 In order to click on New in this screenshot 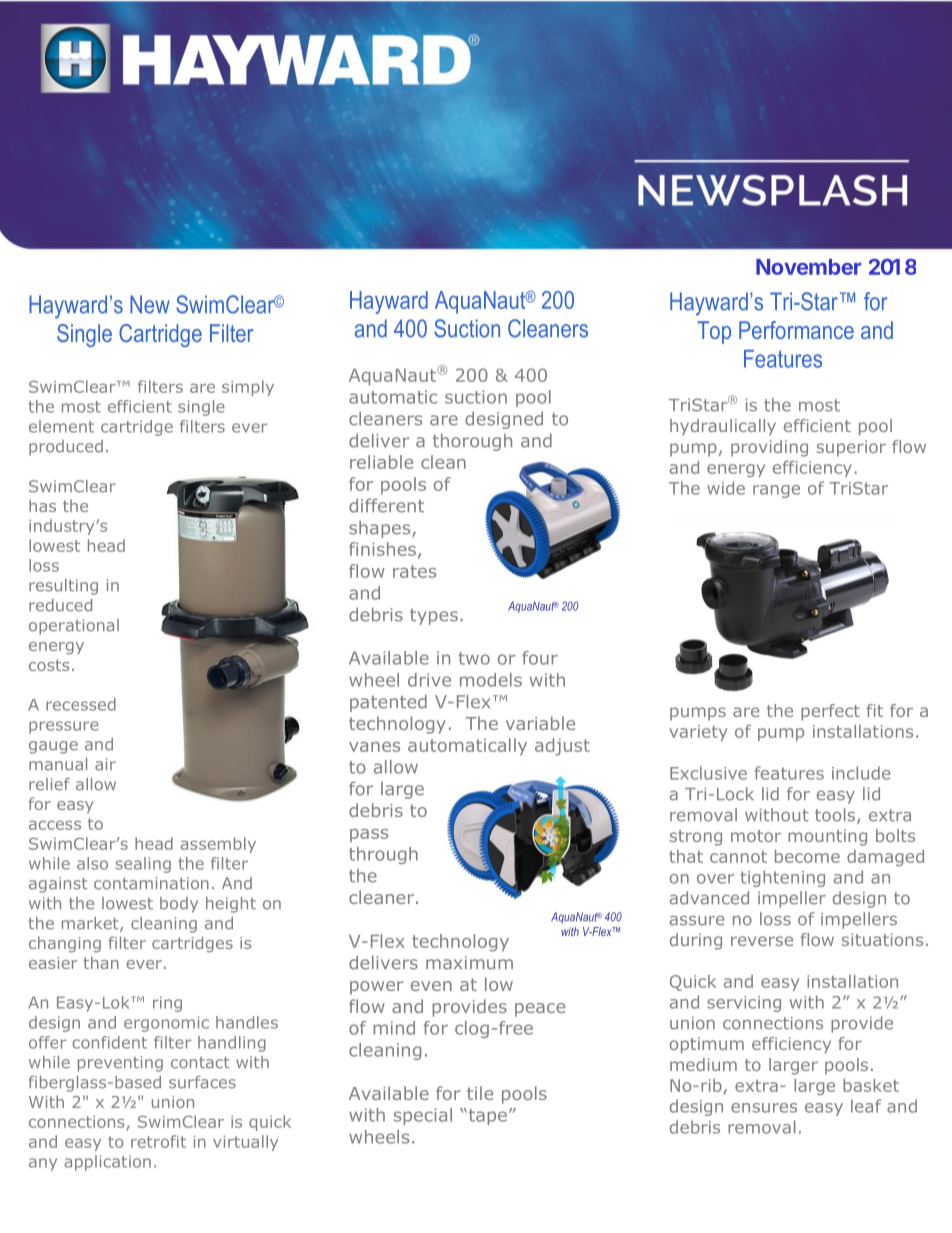, I will do `click(150, 304)`.
